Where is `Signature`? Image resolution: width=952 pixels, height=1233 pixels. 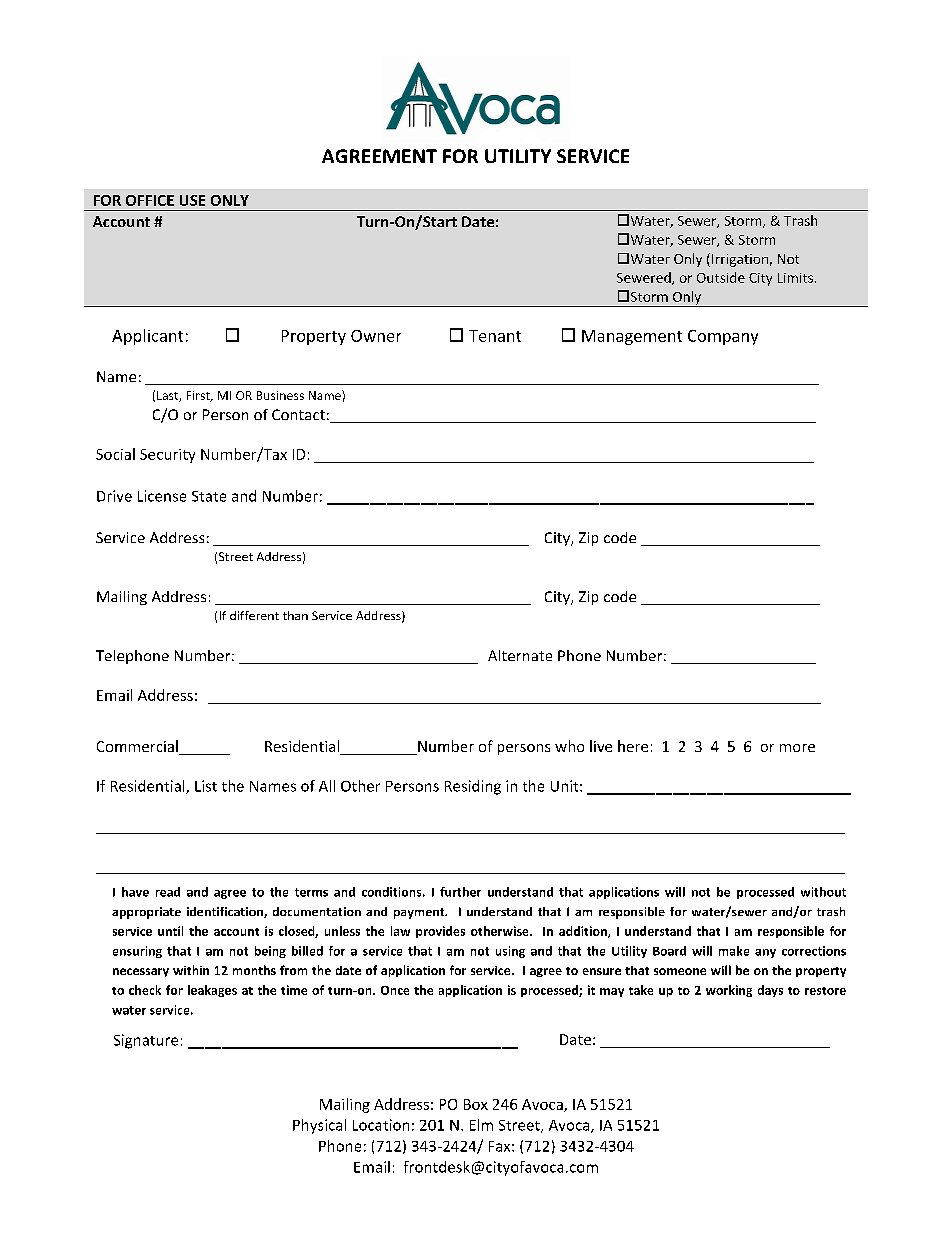 Signature is located at coordinates (146, 1041).
